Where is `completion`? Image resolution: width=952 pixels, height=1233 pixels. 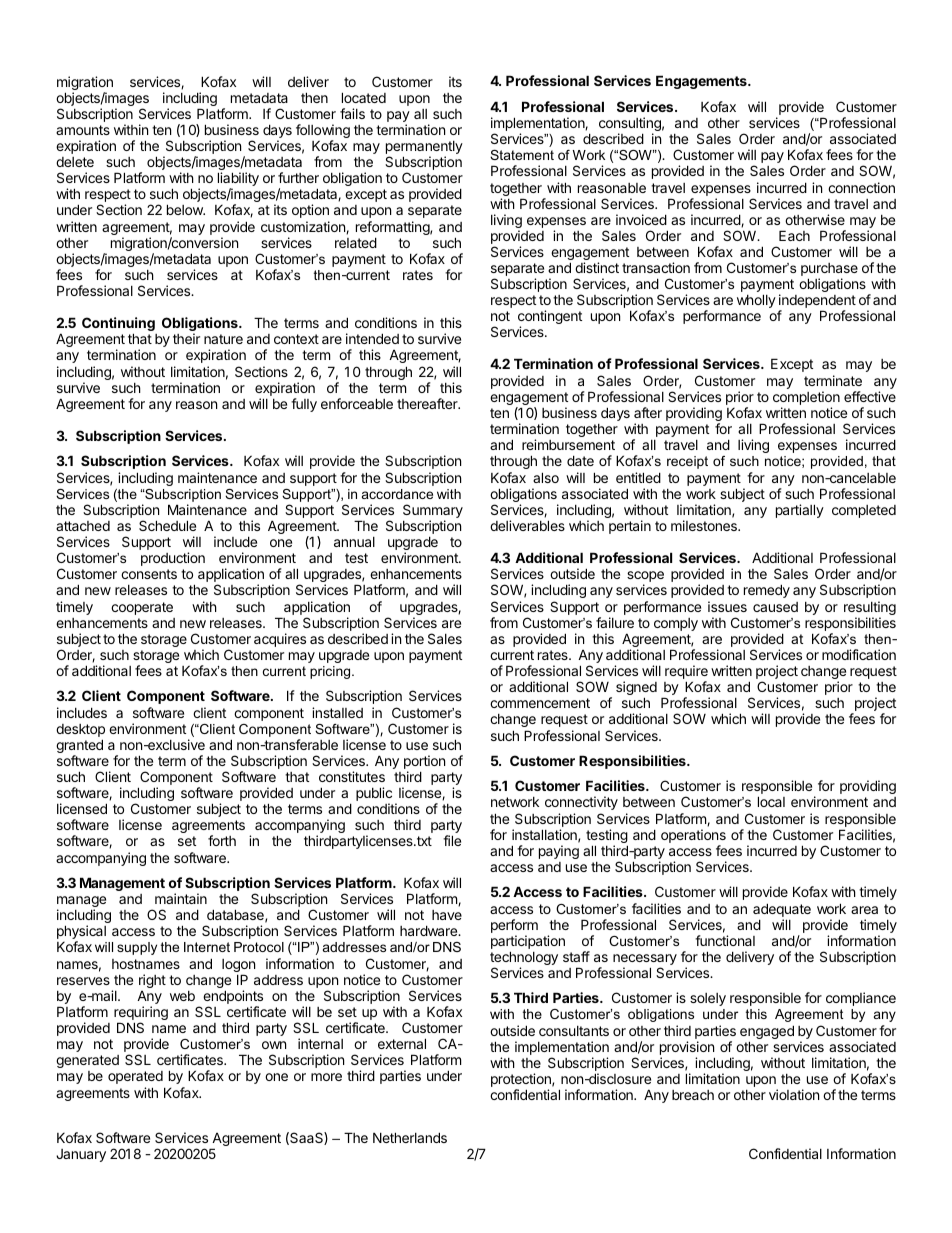
completion is located at coordinates (806, 399).
